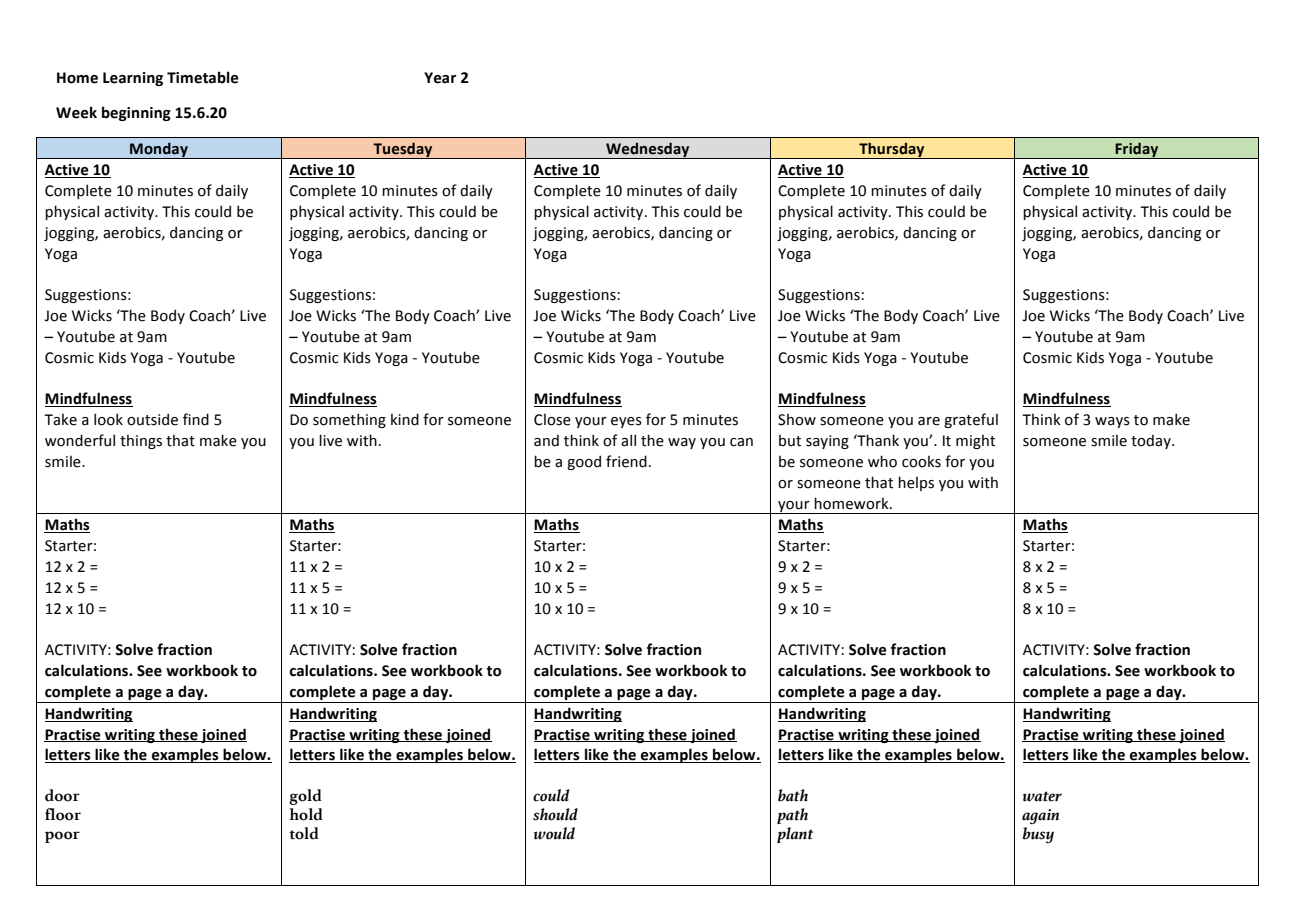  Describe the element at coordinates (584, 462) in the screenshot. I see `good` at that location.
